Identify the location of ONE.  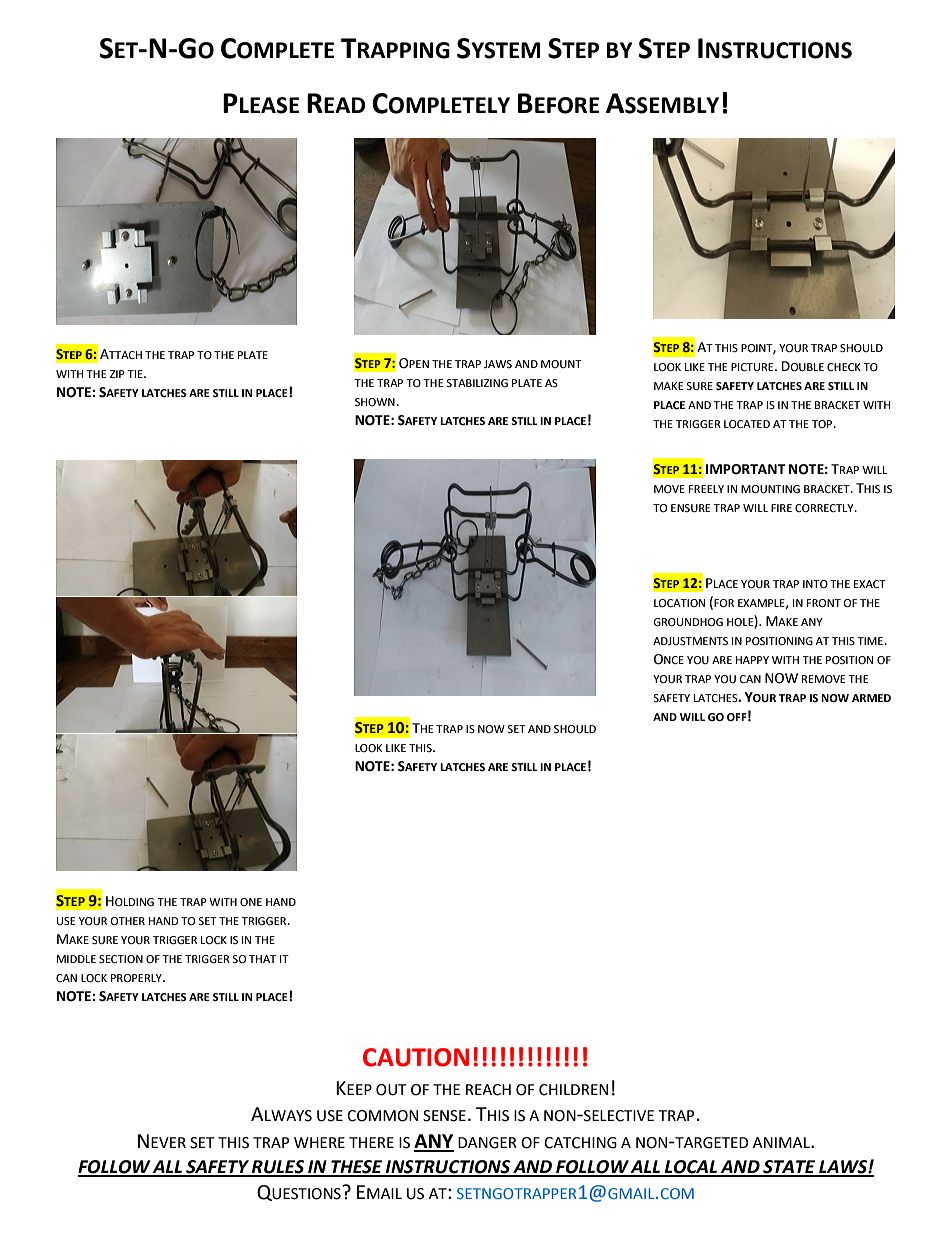
(251, 902).
